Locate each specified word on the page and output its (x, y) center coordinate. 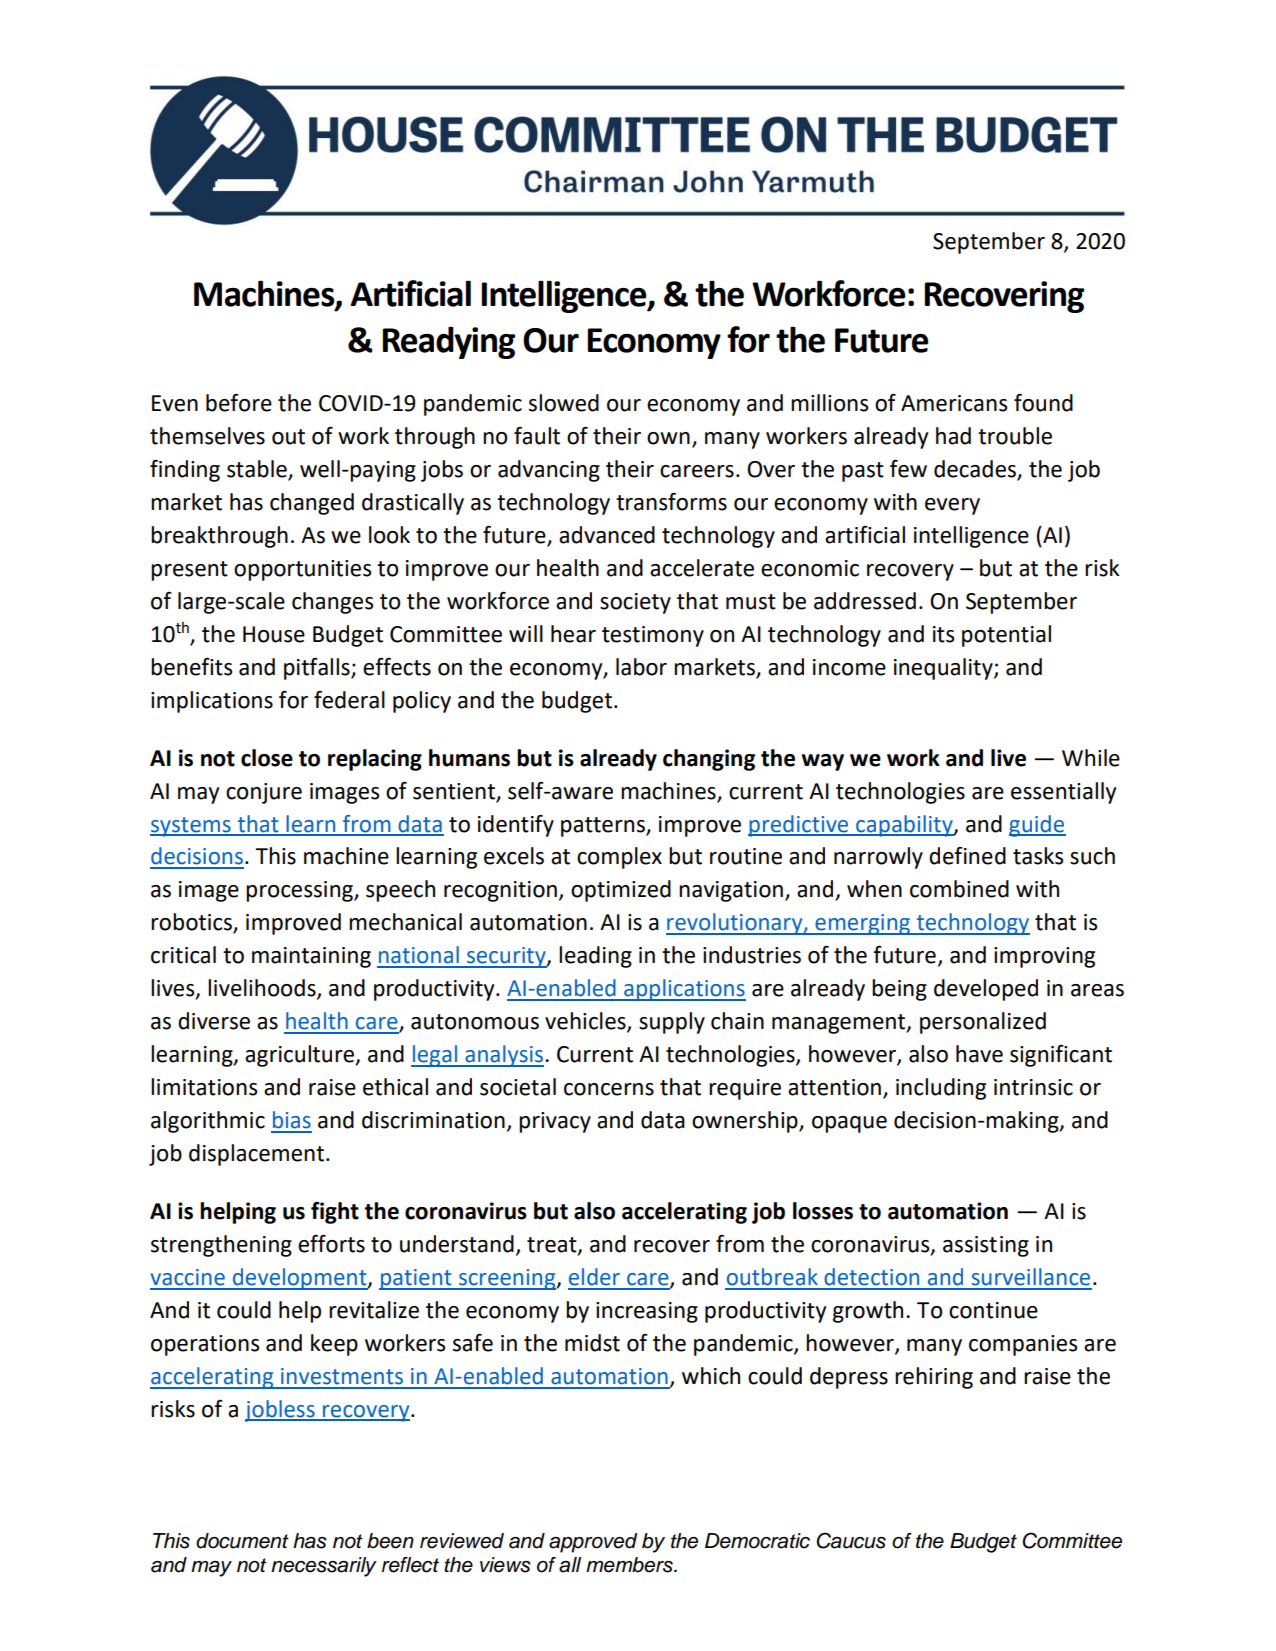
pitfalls (318, 669)
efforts (331, 1243)
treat (553, 1246)
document (242, 1541)
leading (595, 957)
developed (986, 990)
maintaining (311, 957)
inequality (944, 669)
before (239, 403)
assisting (986, 1246)
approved (593, 1543)
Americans (954, 403)
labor (641, 667)
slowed (564, 403)
